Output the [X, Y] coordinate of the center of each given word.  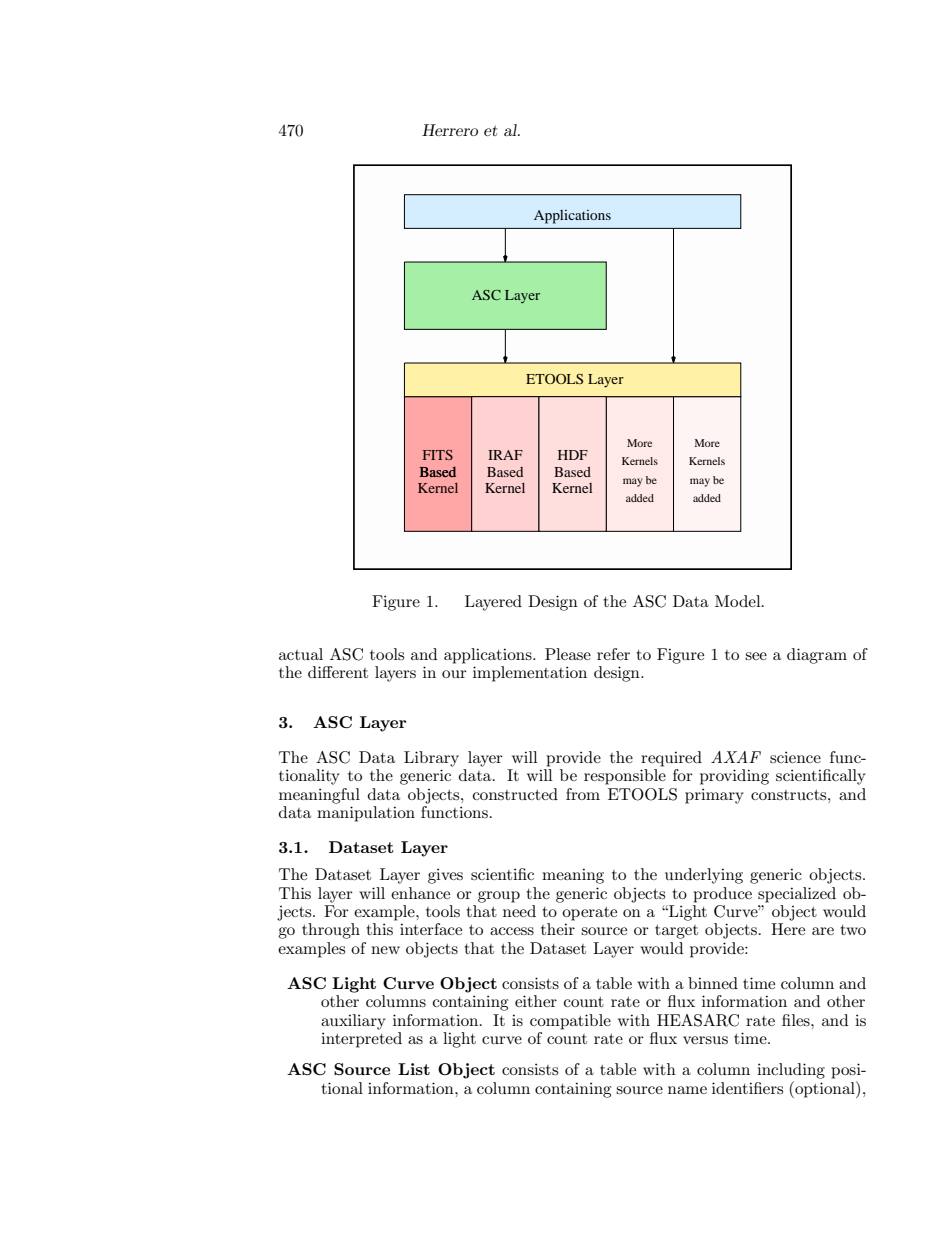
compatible [570, 1022]
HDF [573, 455]
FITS [438, 455]
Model [739, 601]
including [791, 1071]
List [414, 1069]
